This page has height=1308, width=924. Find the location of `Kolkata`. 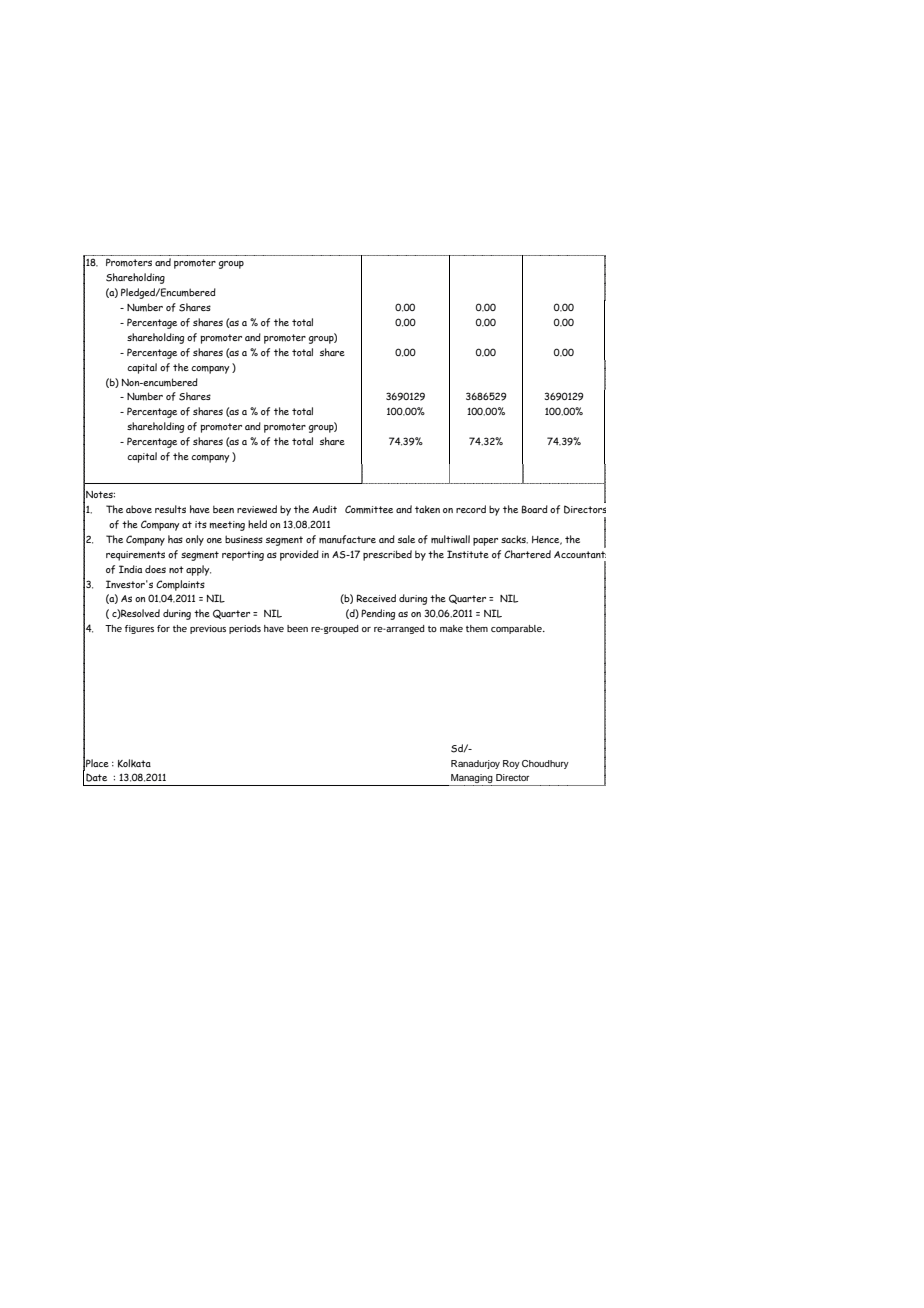

Kolkata is located at coordinates (134, 763).
